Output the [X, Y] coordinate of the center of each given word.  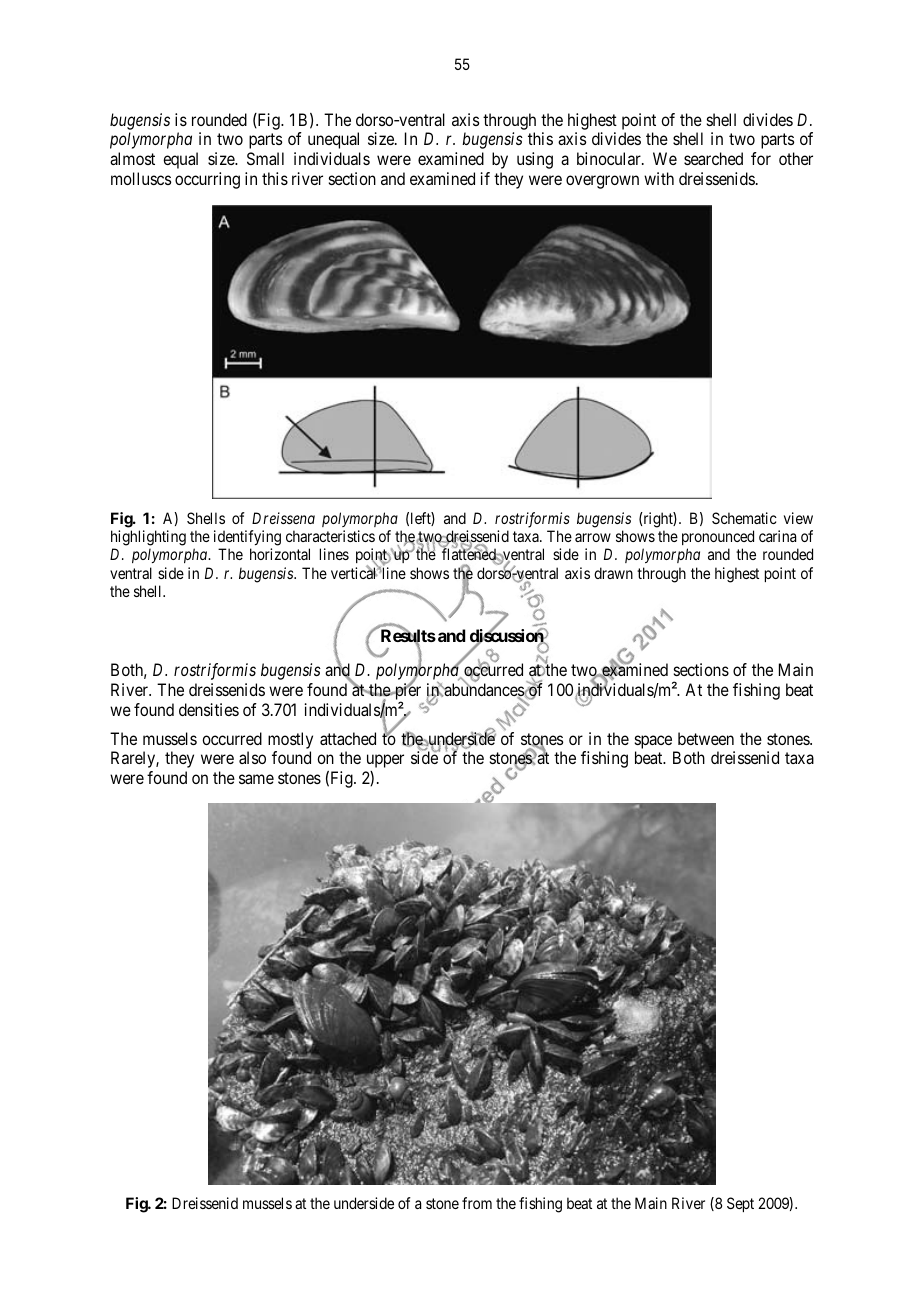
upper [385, 761]
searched [713, 158]
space [653, 742]
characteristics [330, 536]
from [477, 1203]
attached [348, 738]
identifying [247, 539]
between [706, 738]
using [535, 160]
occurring [207, 180]
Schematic [744, 518]
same [256, 779]
